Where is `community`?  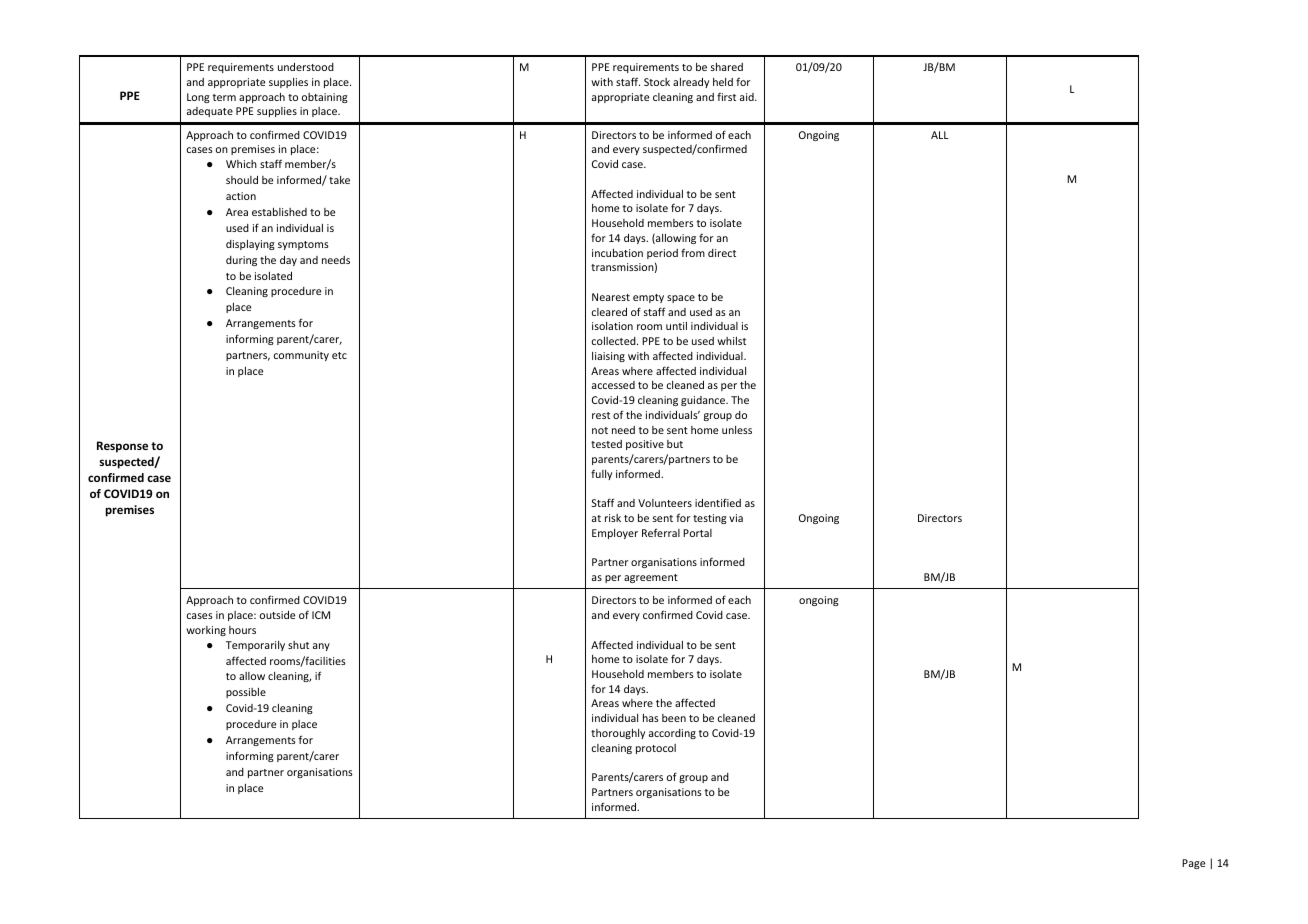
community is located at coordinates (301, 356).
